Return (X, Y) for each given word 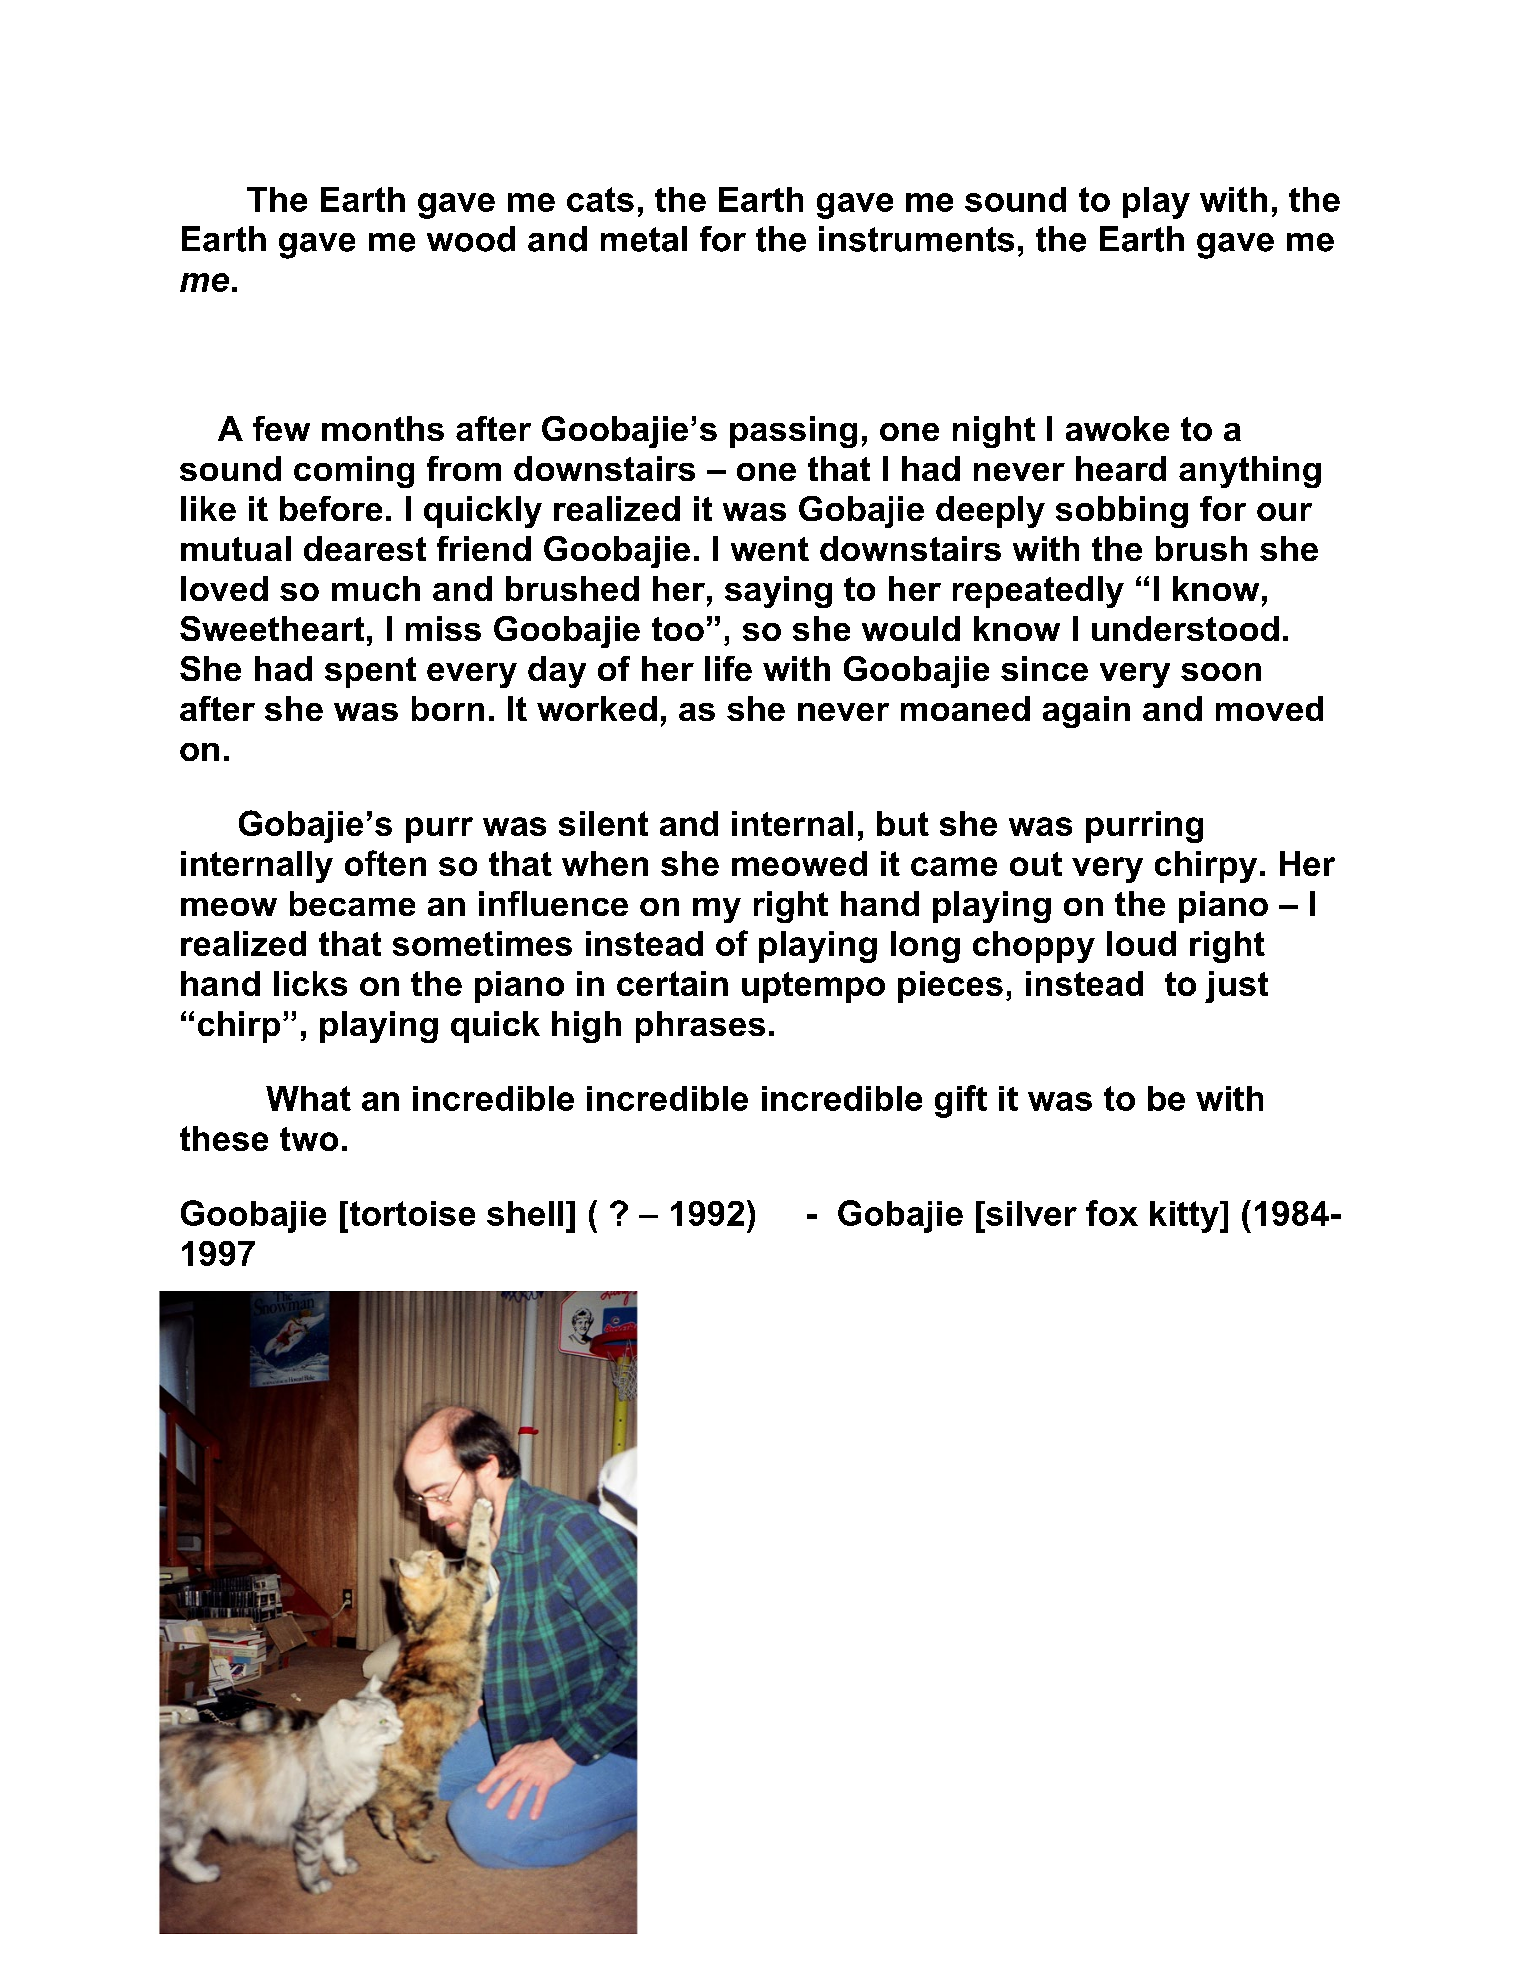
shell (525, 1213)
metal (644, 239)
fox (1112, 1213)
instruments (916, 239)
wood (471, 239)
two (309, 1139)
